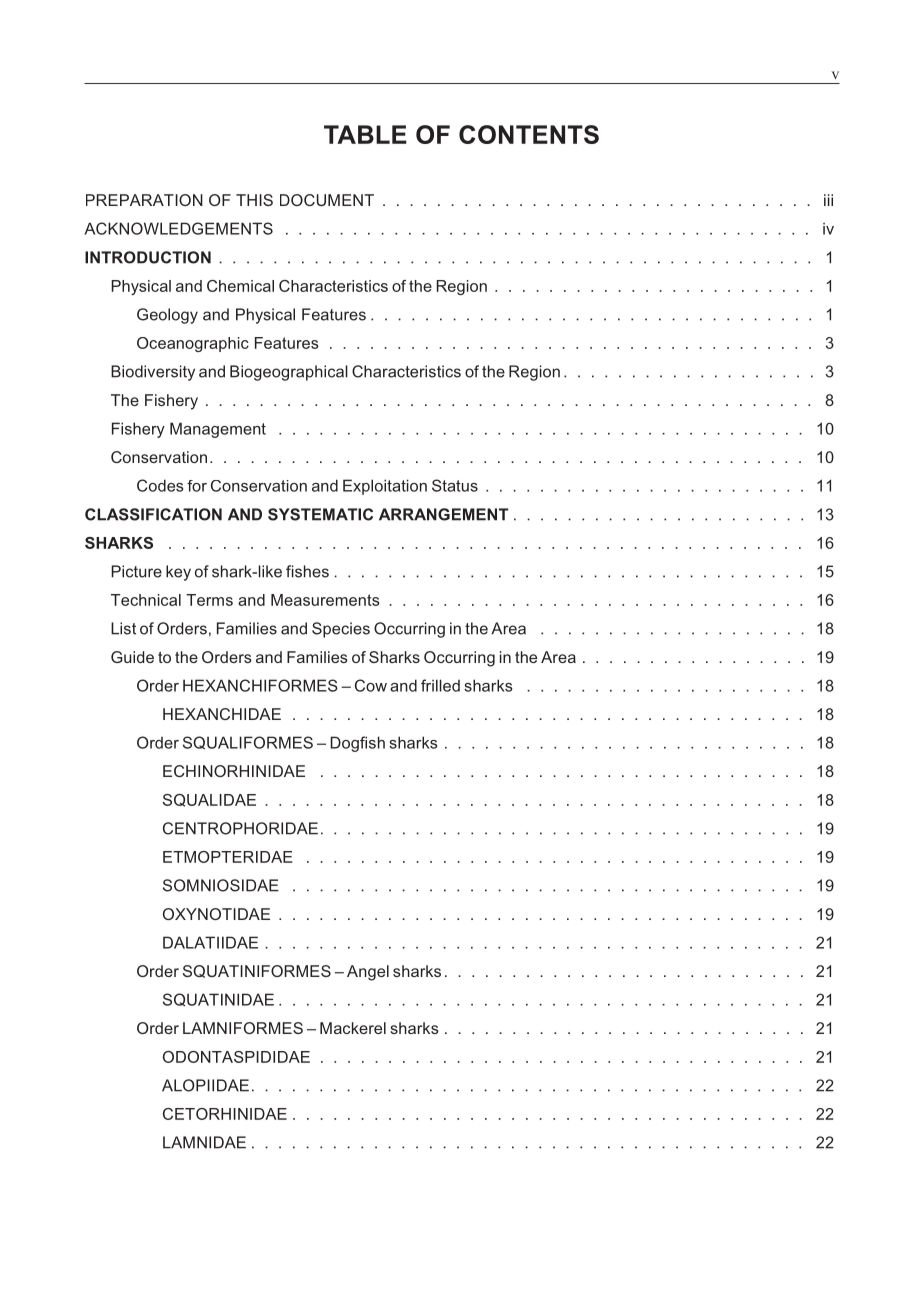 This image has width=924, height=1295. What do you see at coordinates (254, 200) in the image?
I see `THIS` at bounding box center [254, 200].
